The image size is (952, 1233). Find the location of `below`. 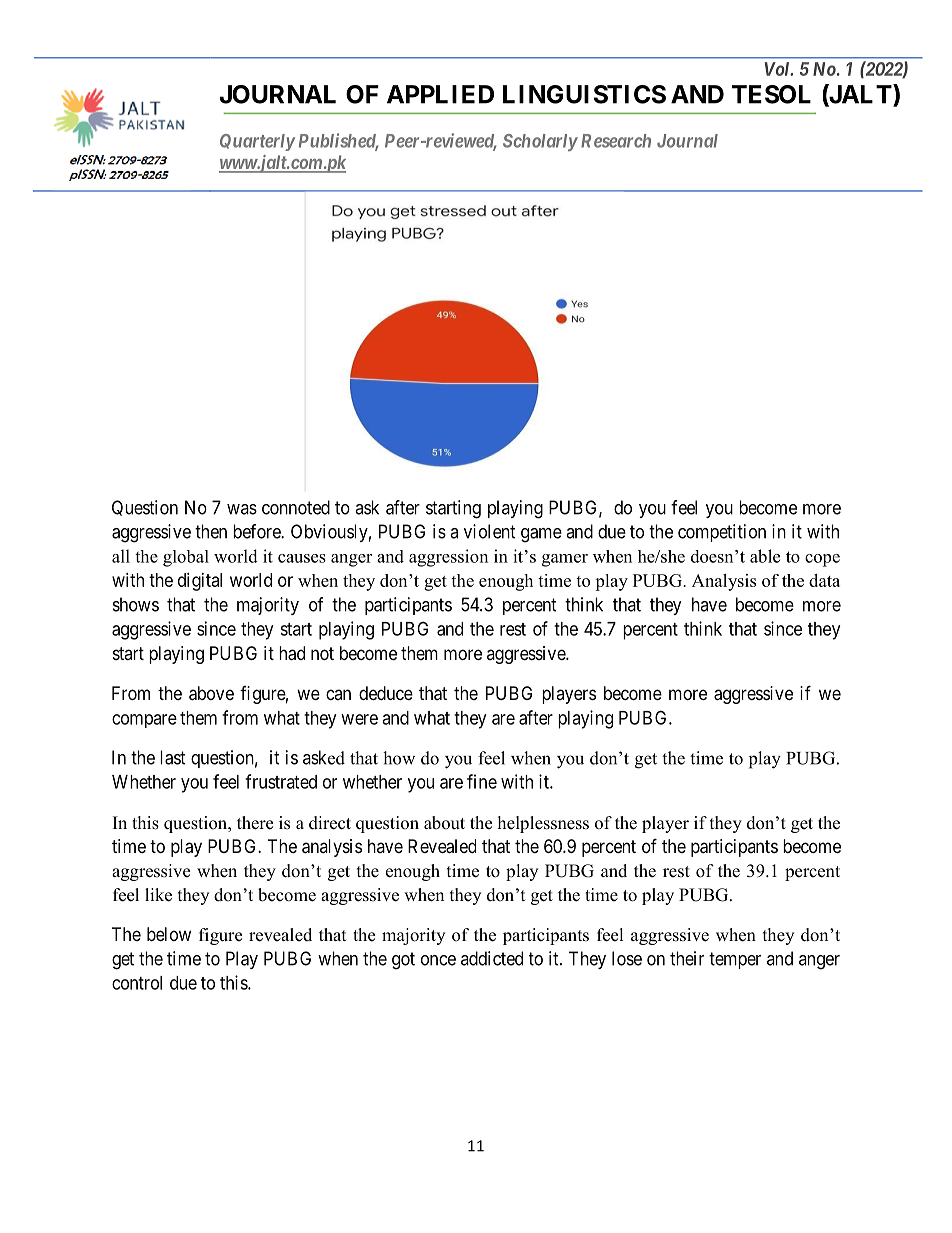

below is located at coordinates (169, 934).
